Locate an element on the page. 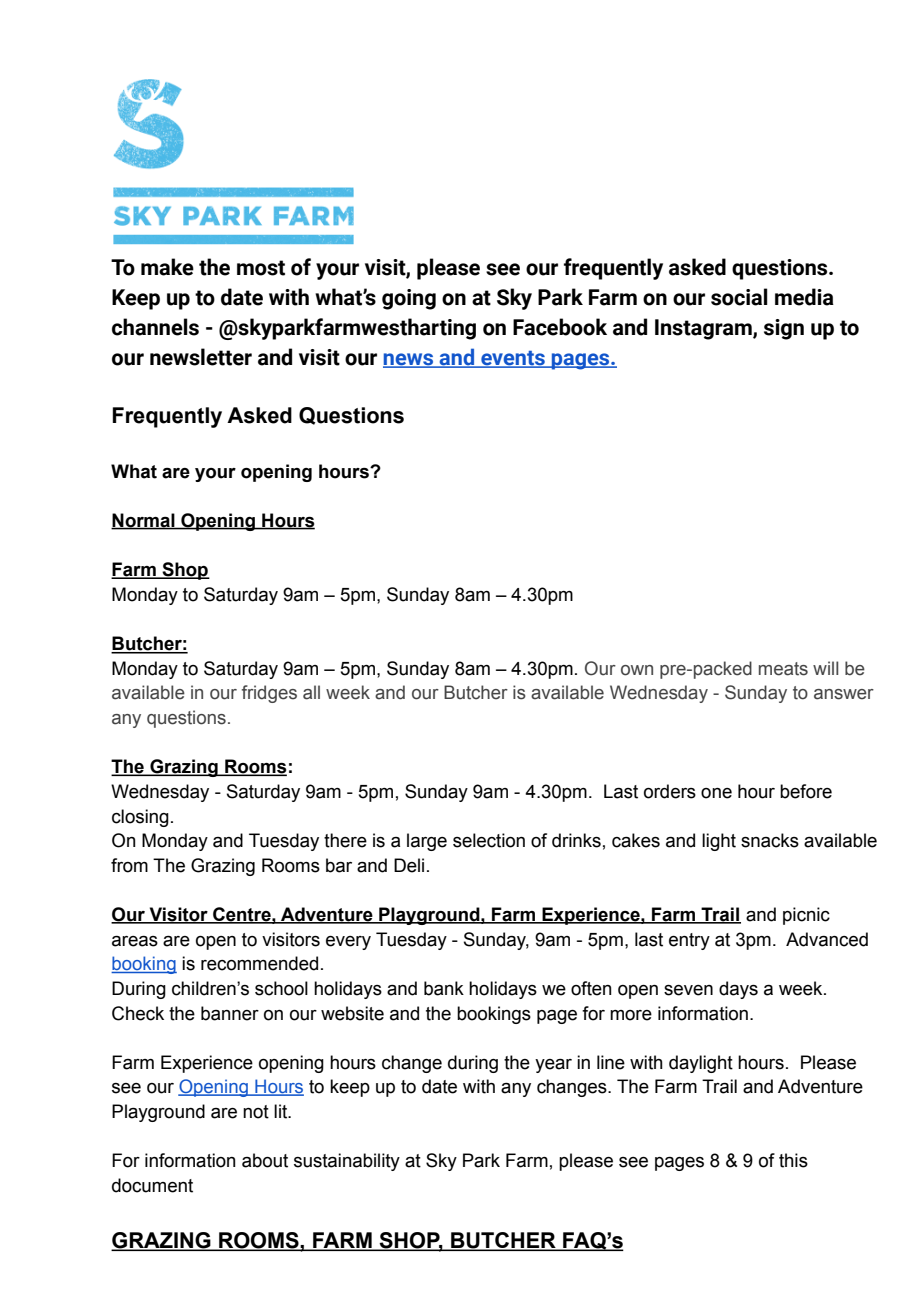 This image has width=924, height=1307. meats is located at coordinates (783, 669).
